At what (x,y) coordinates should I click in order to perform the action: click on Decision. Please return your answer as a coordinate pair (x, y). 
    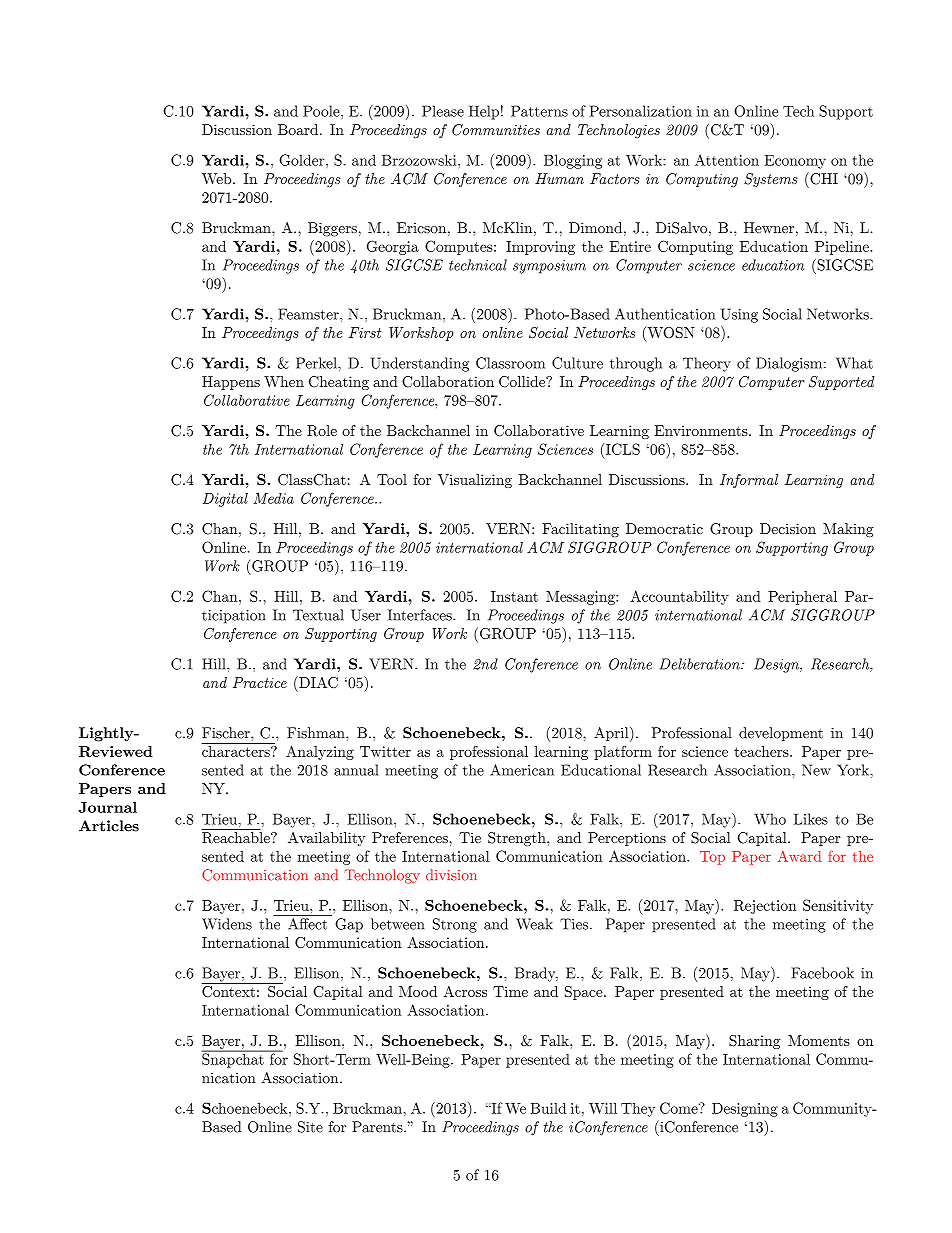
    Looking at the image, I should click on (788, 528).
